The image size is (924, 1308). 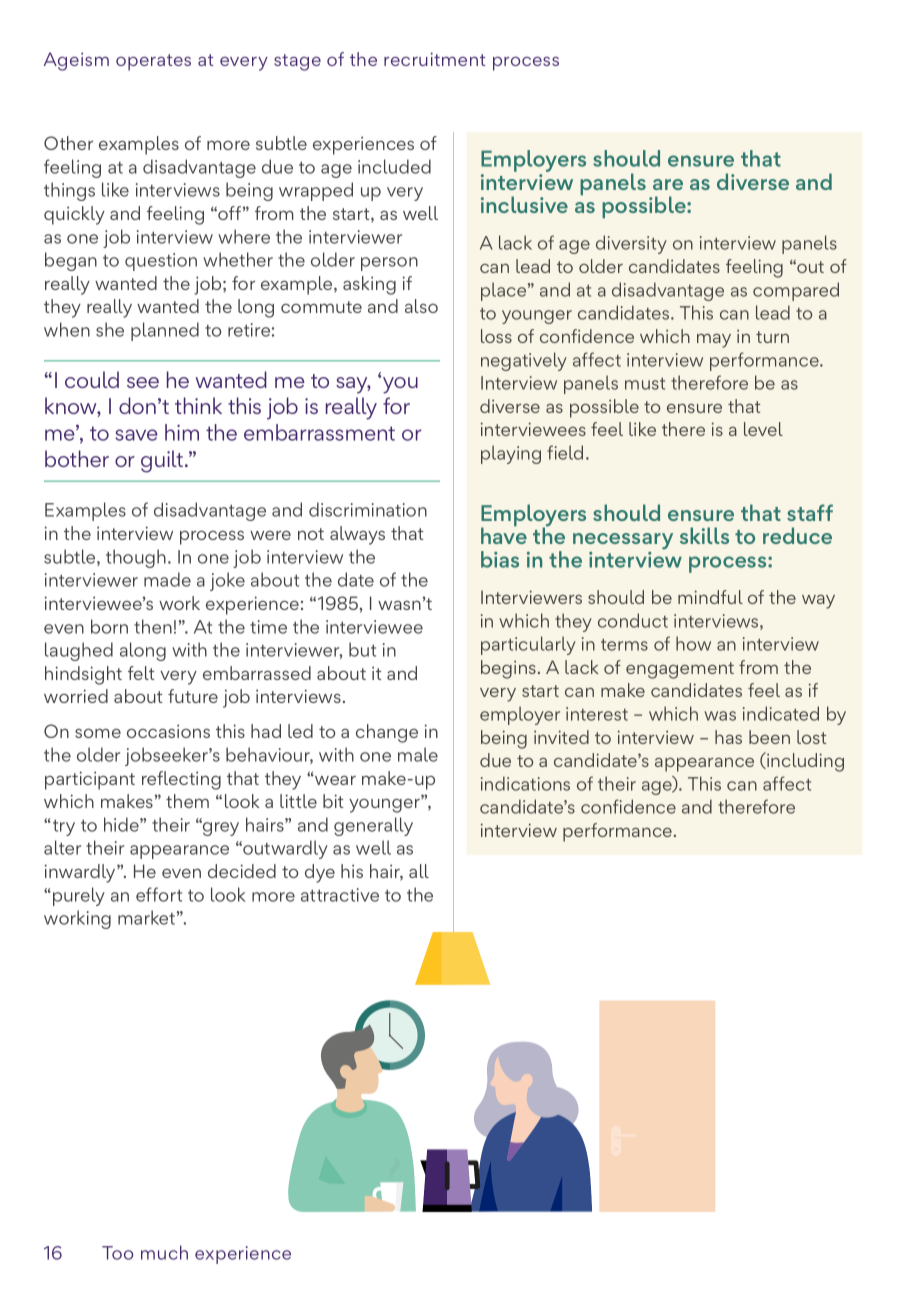 I want to click on market, so click(x=146, y=917).
